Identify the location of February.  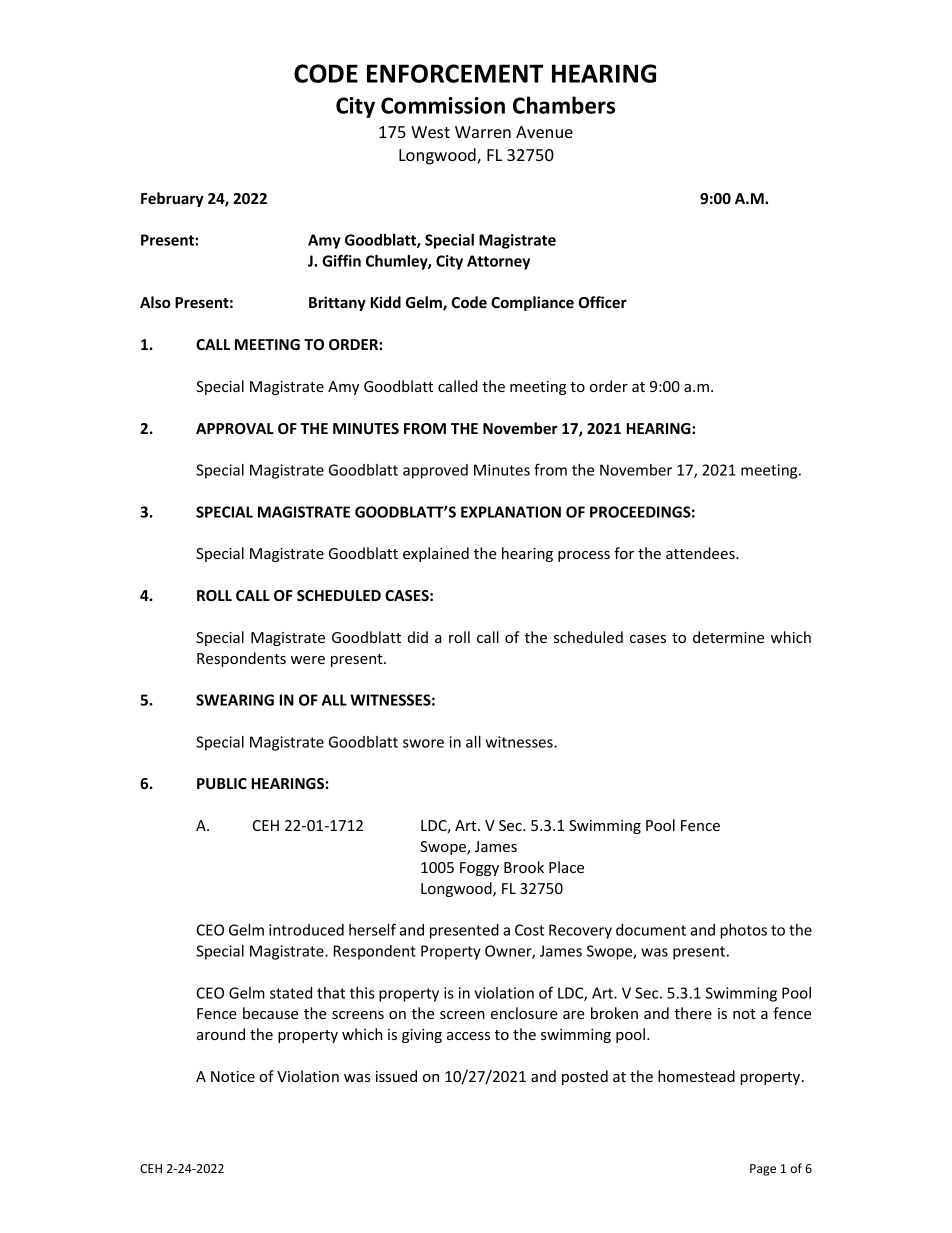
(172, 199).
